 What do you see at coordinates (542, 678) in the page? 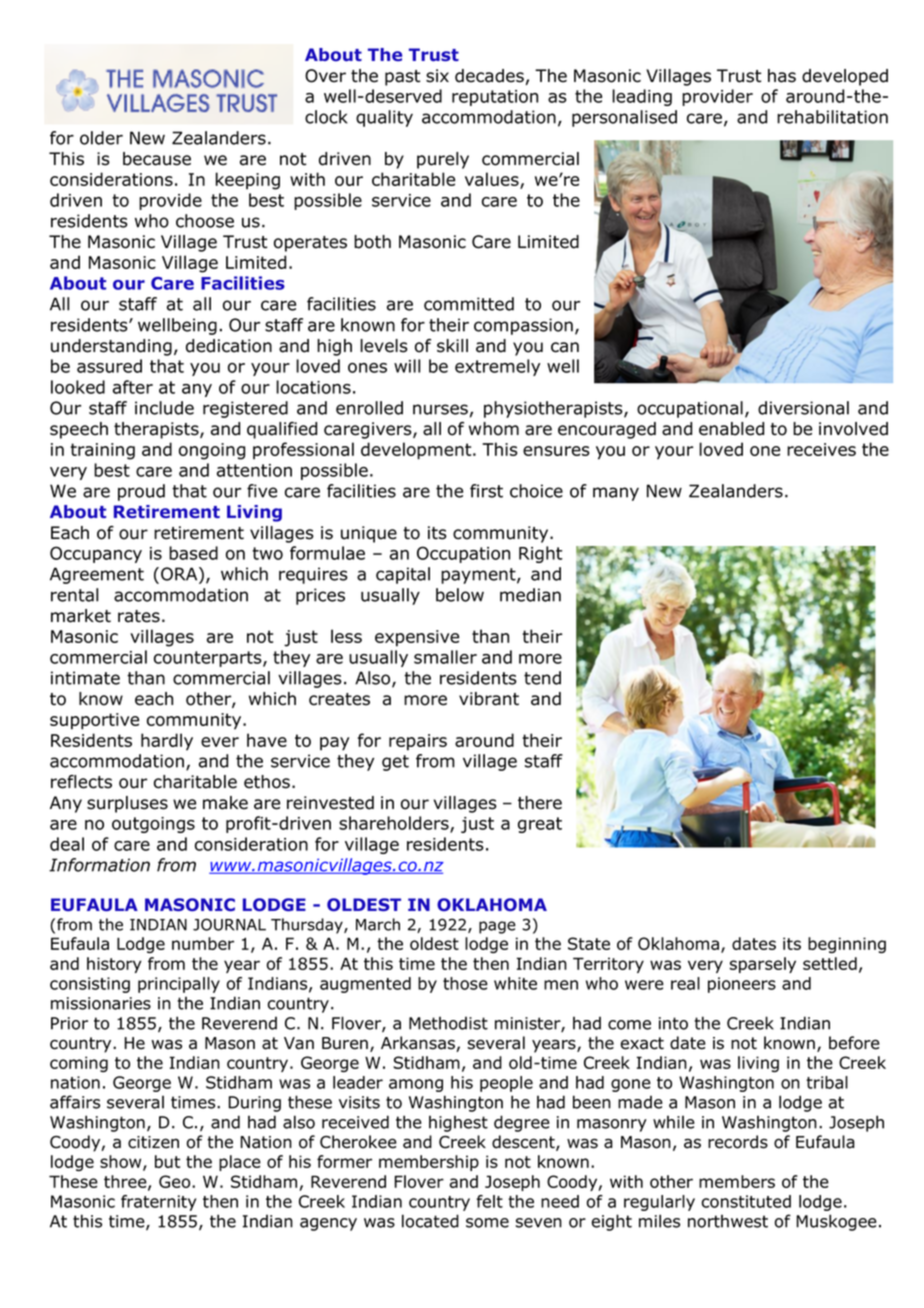
I see `tend` at bounding box center [542, 678].
